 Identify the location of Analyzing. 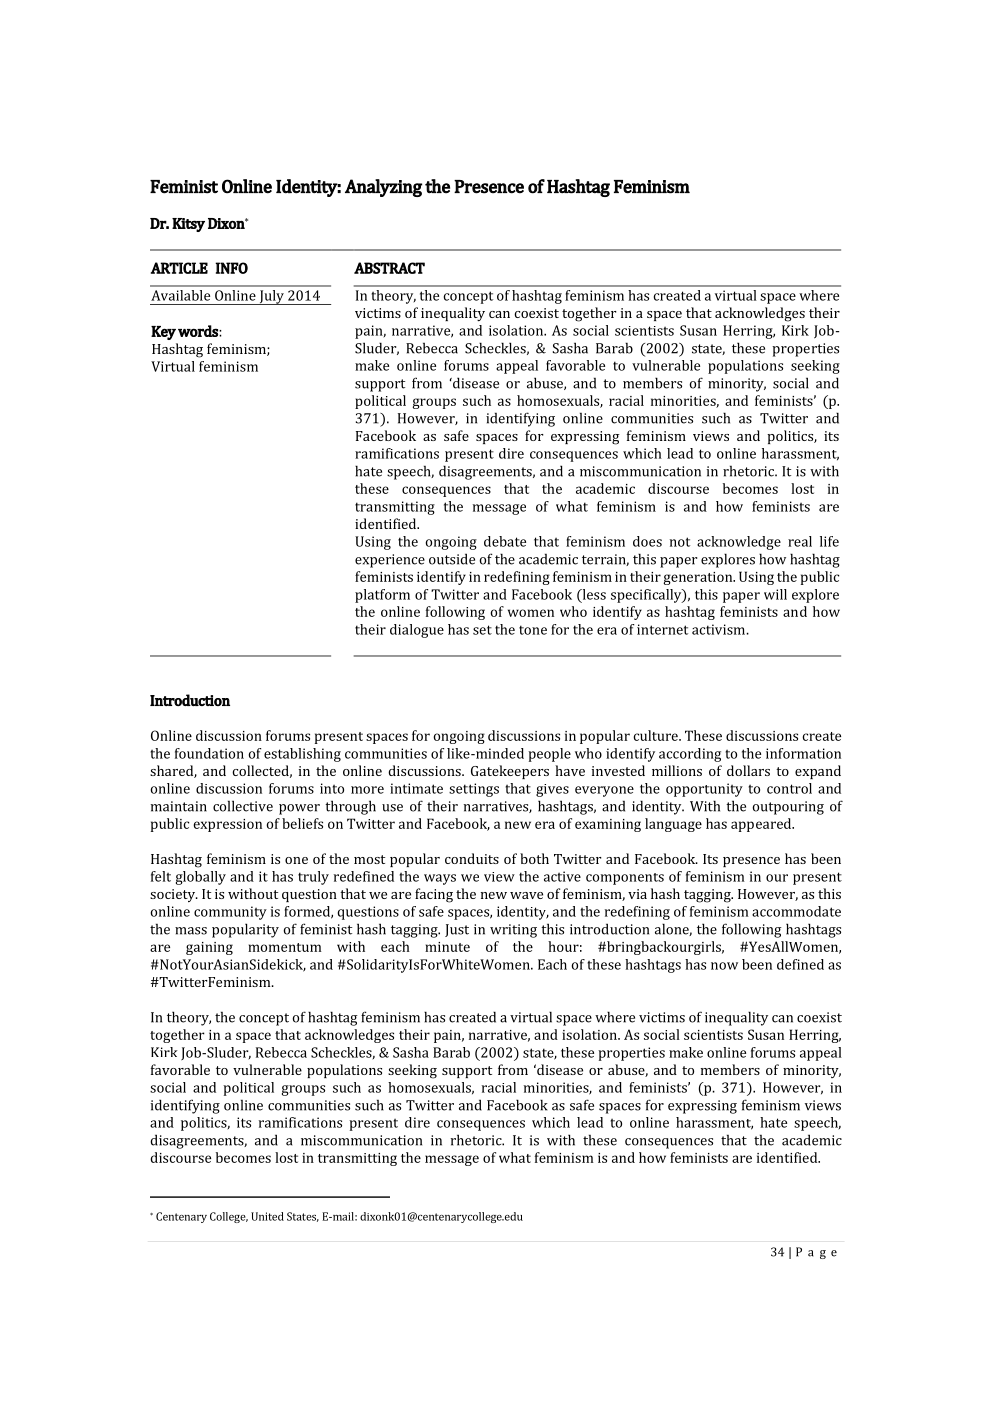
(383, 188).
